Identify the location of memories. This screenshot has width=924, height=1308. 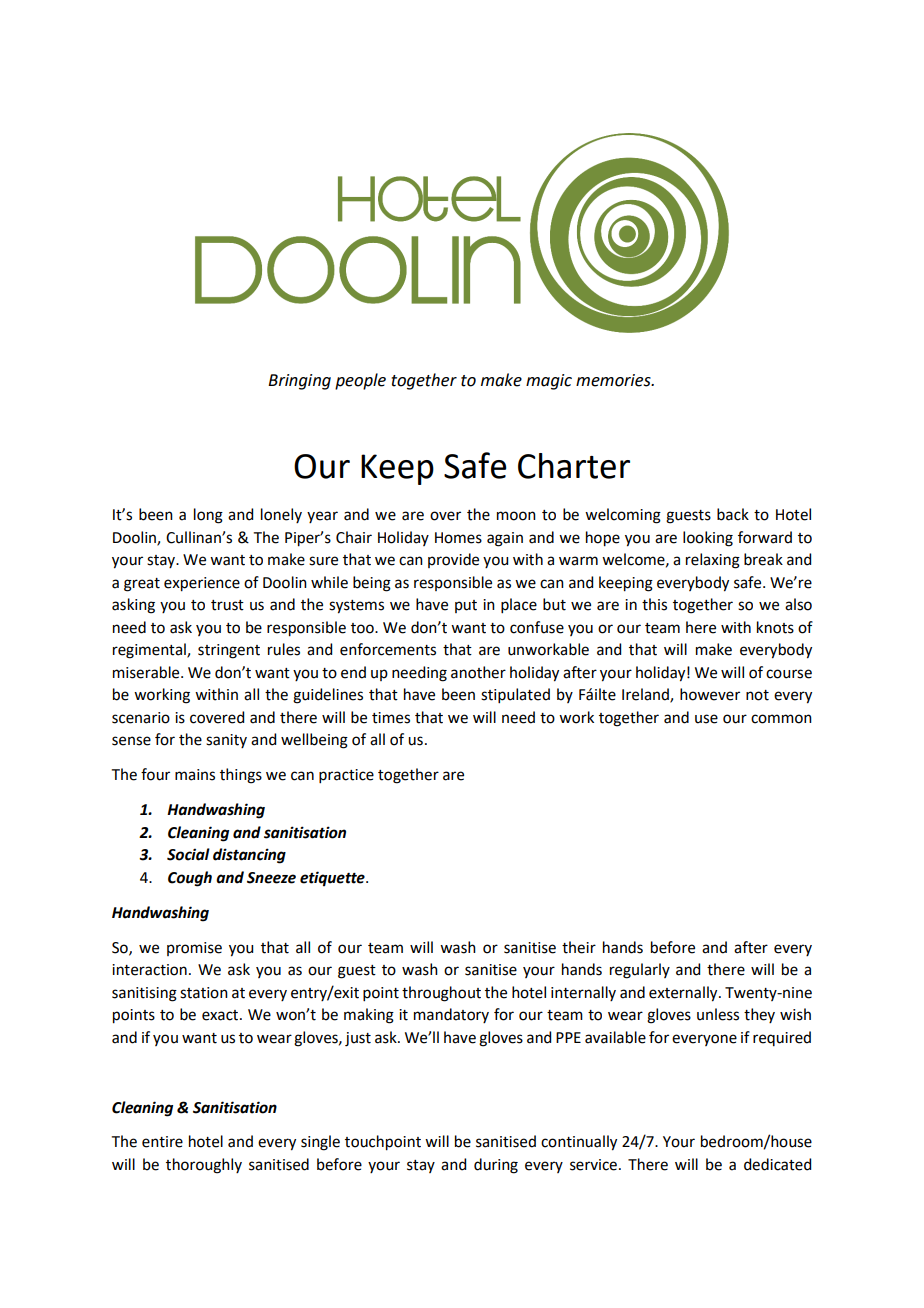
(614, 380).
